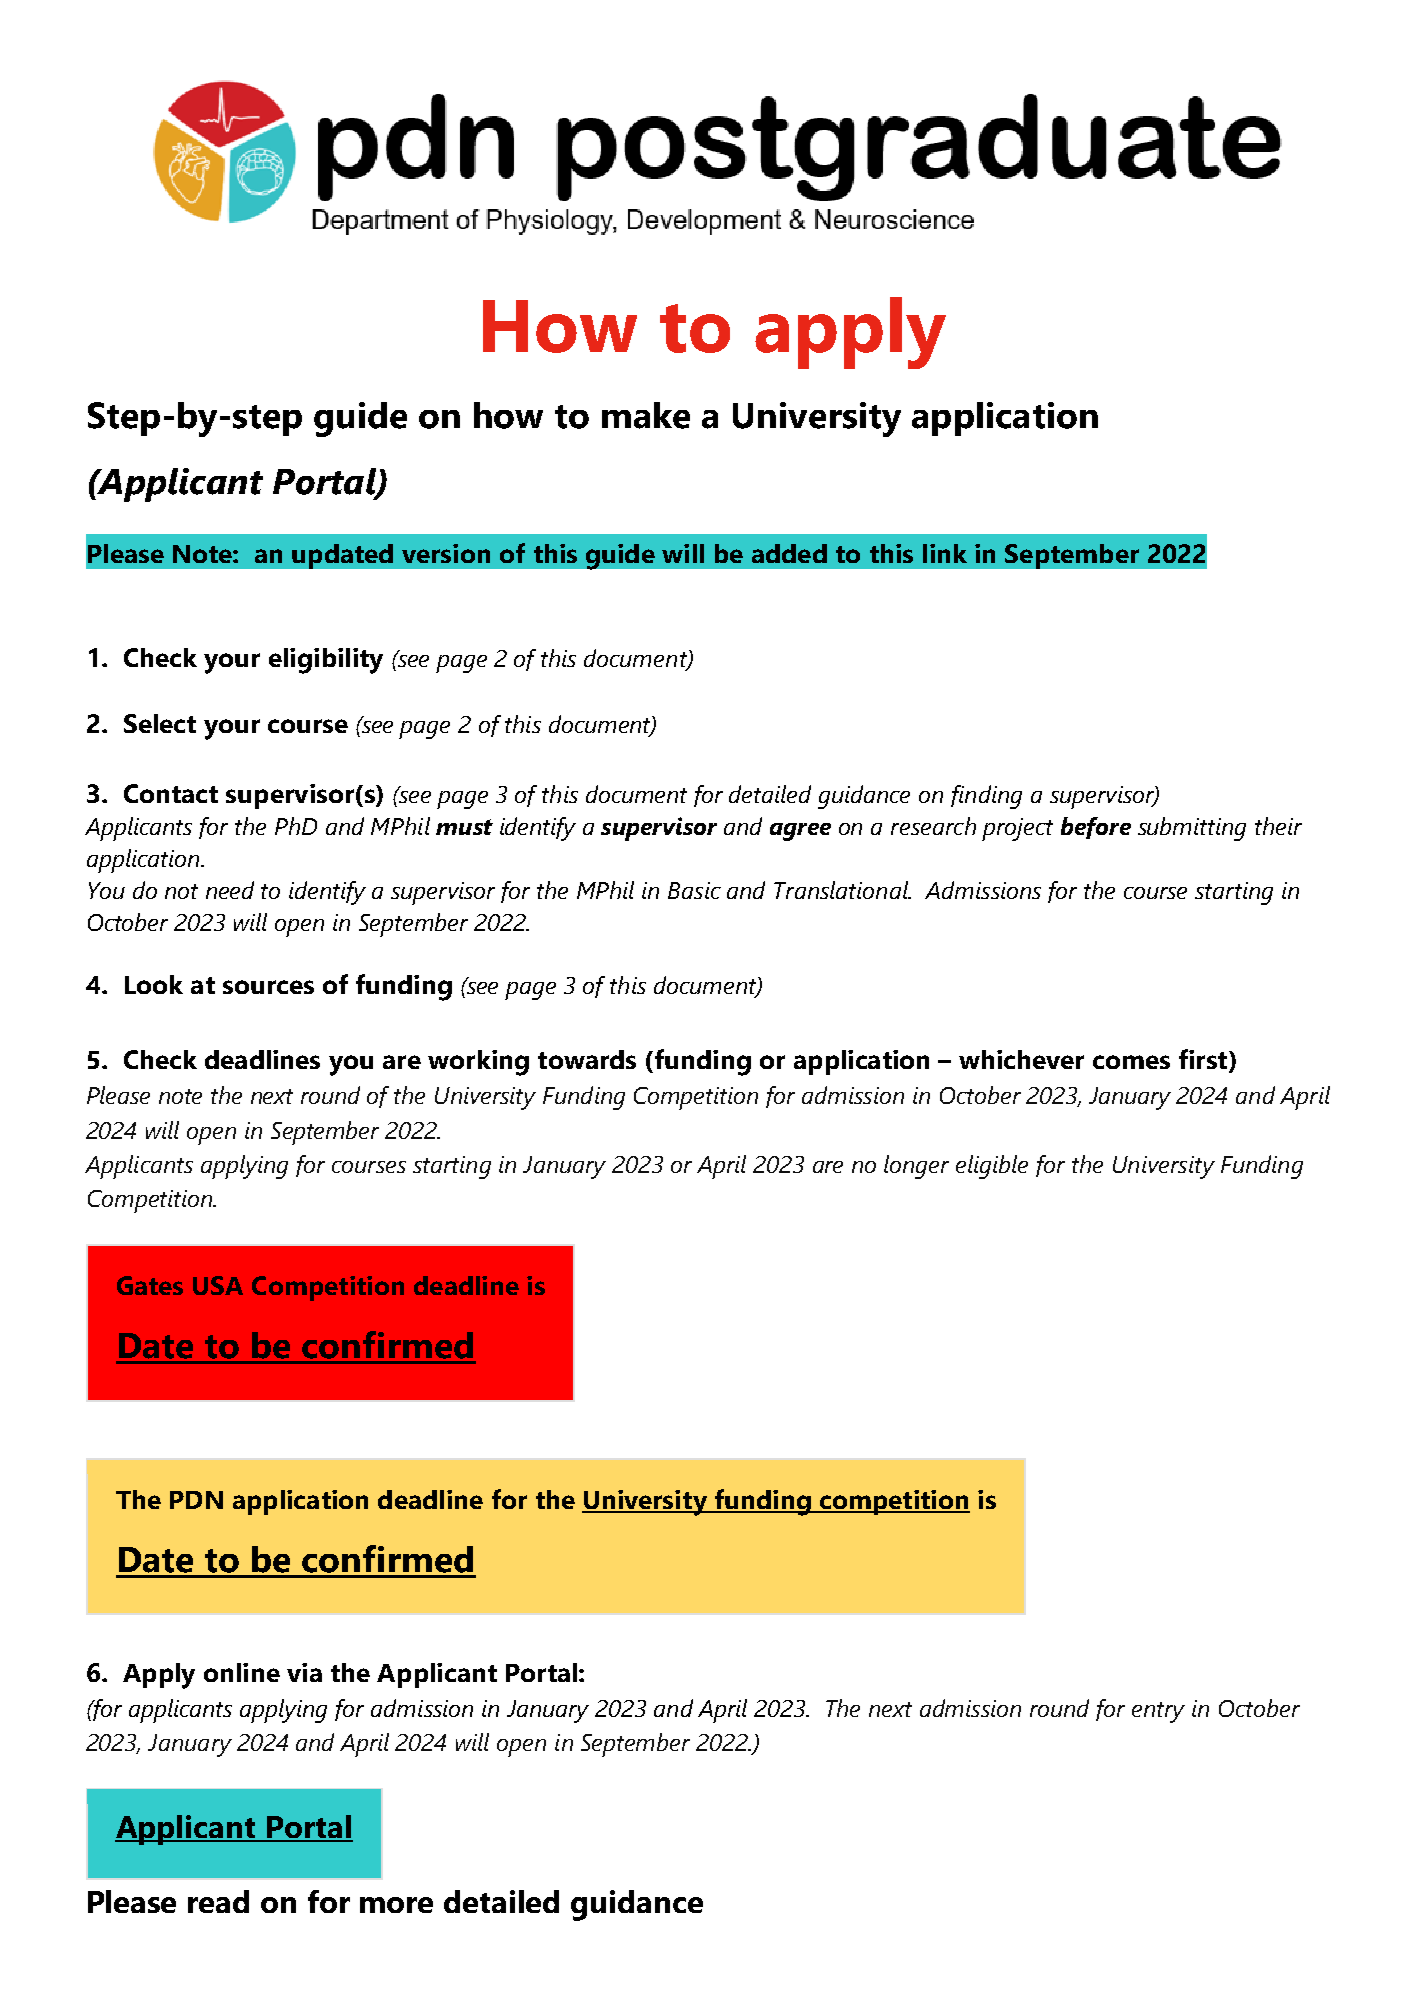 This image has height=2012, width=1423. I want to click on longer, so click(916, 1167).
